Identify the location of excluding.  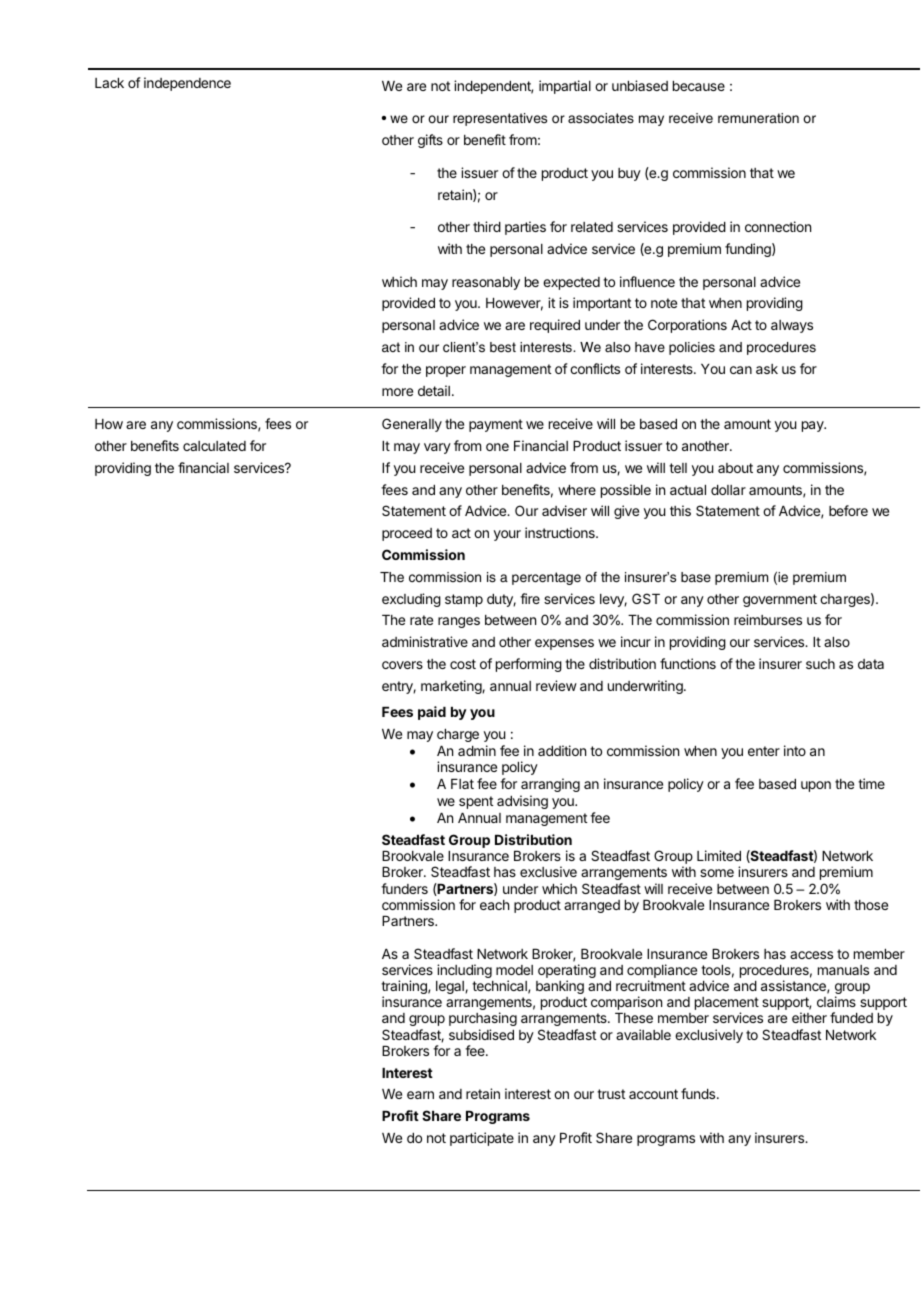
(411, 600).
